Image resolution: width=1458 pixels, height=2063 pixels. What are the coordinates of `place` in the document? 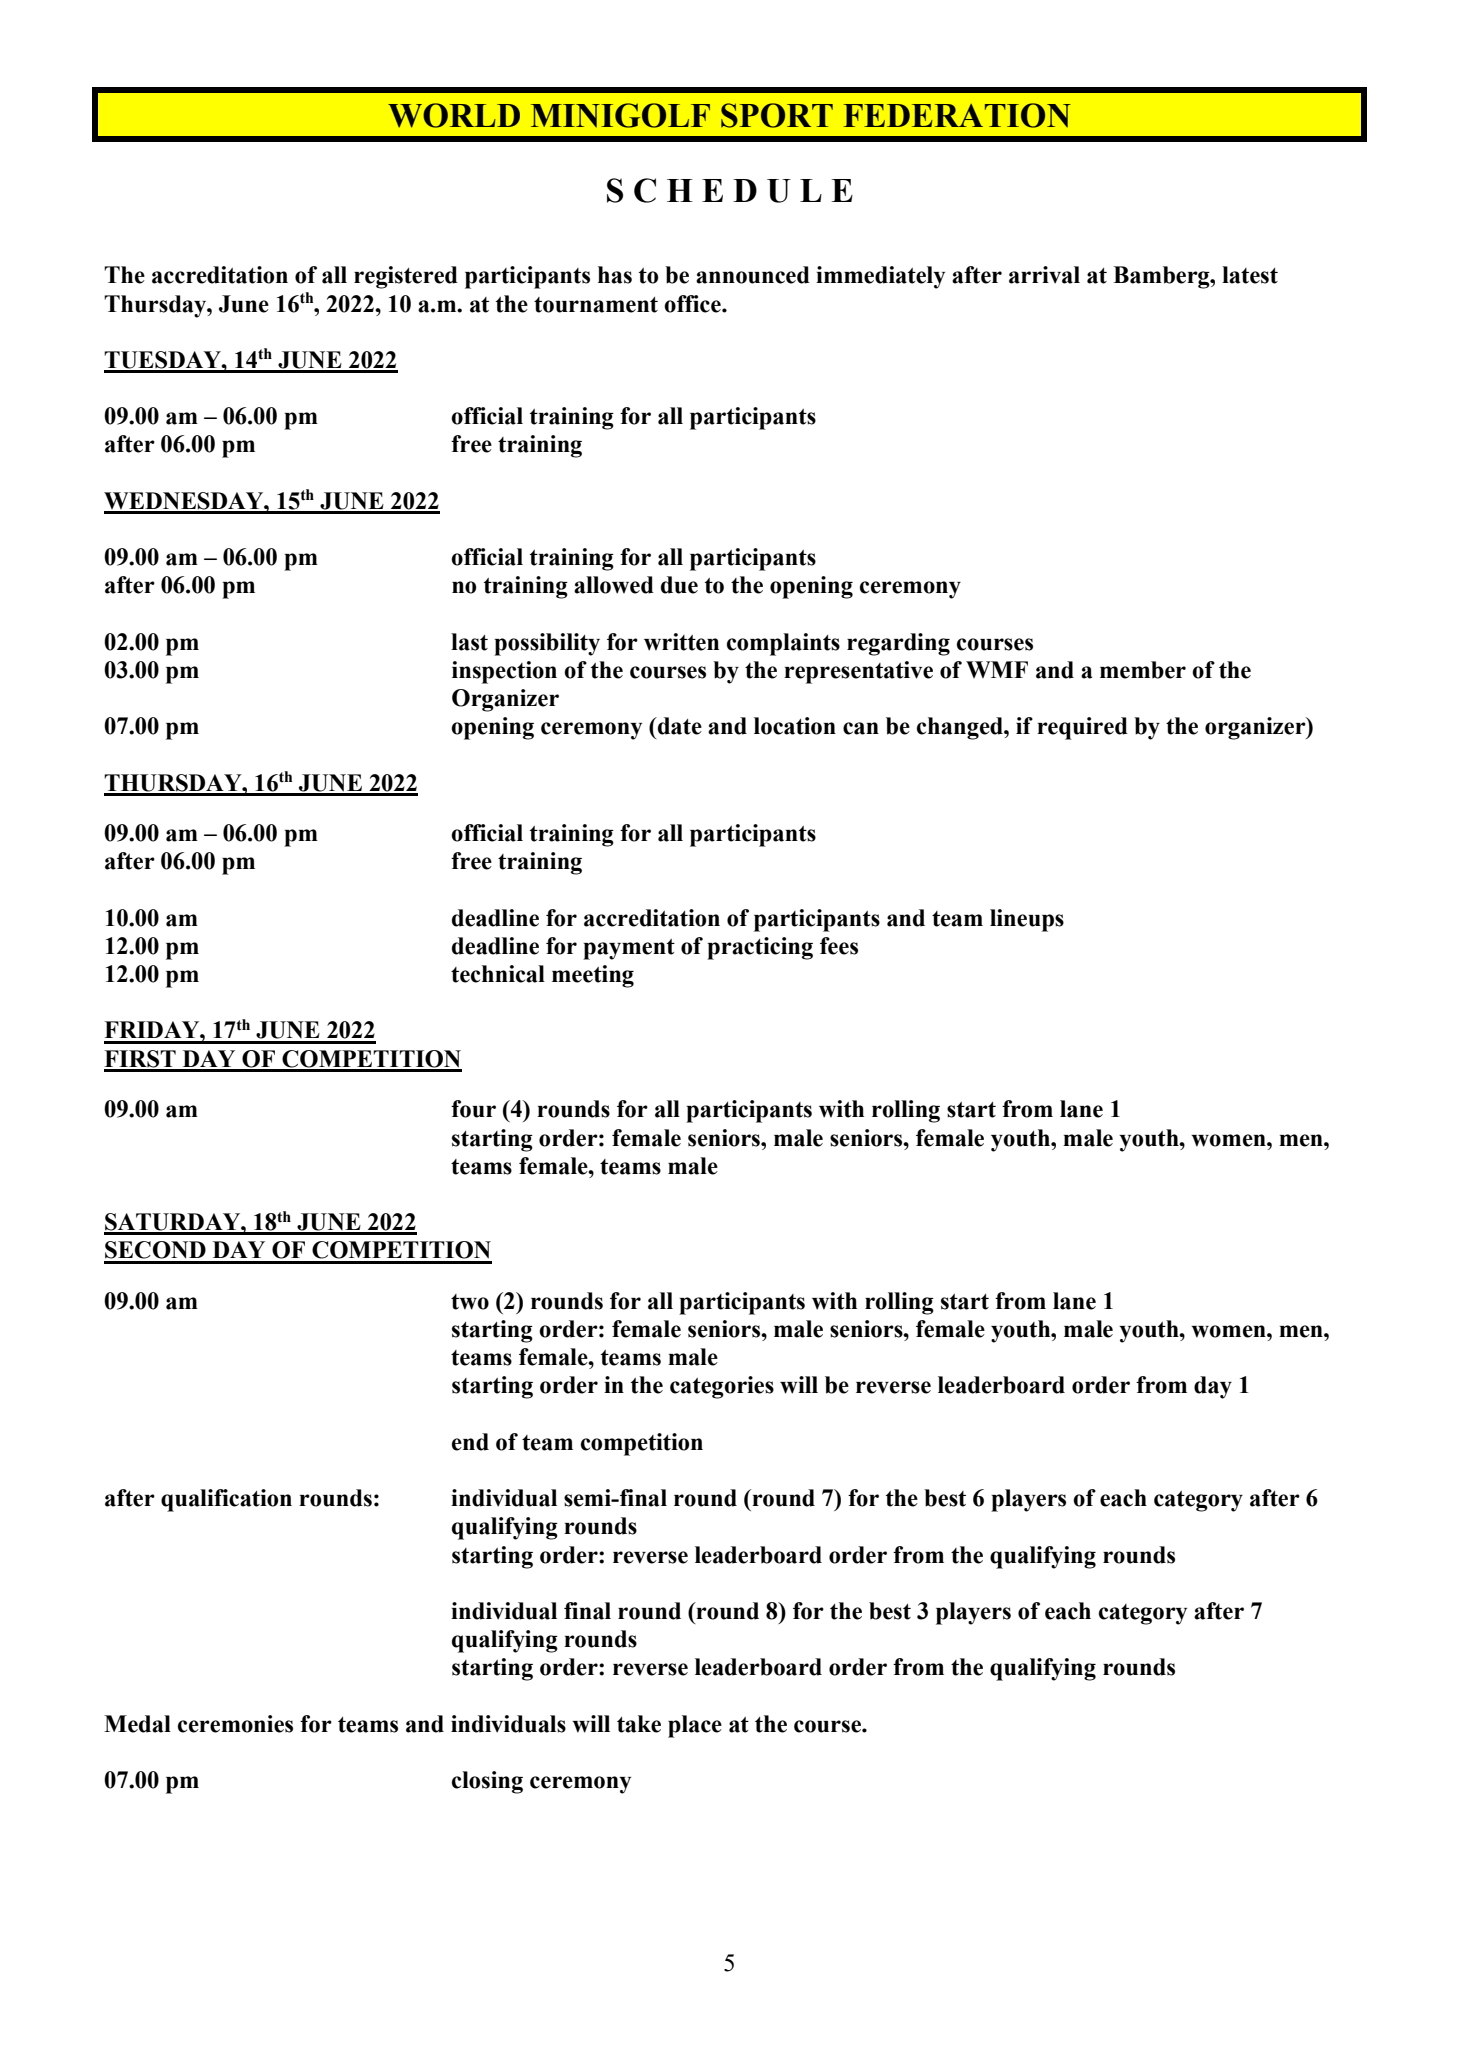 It's located at (695, 1726).
